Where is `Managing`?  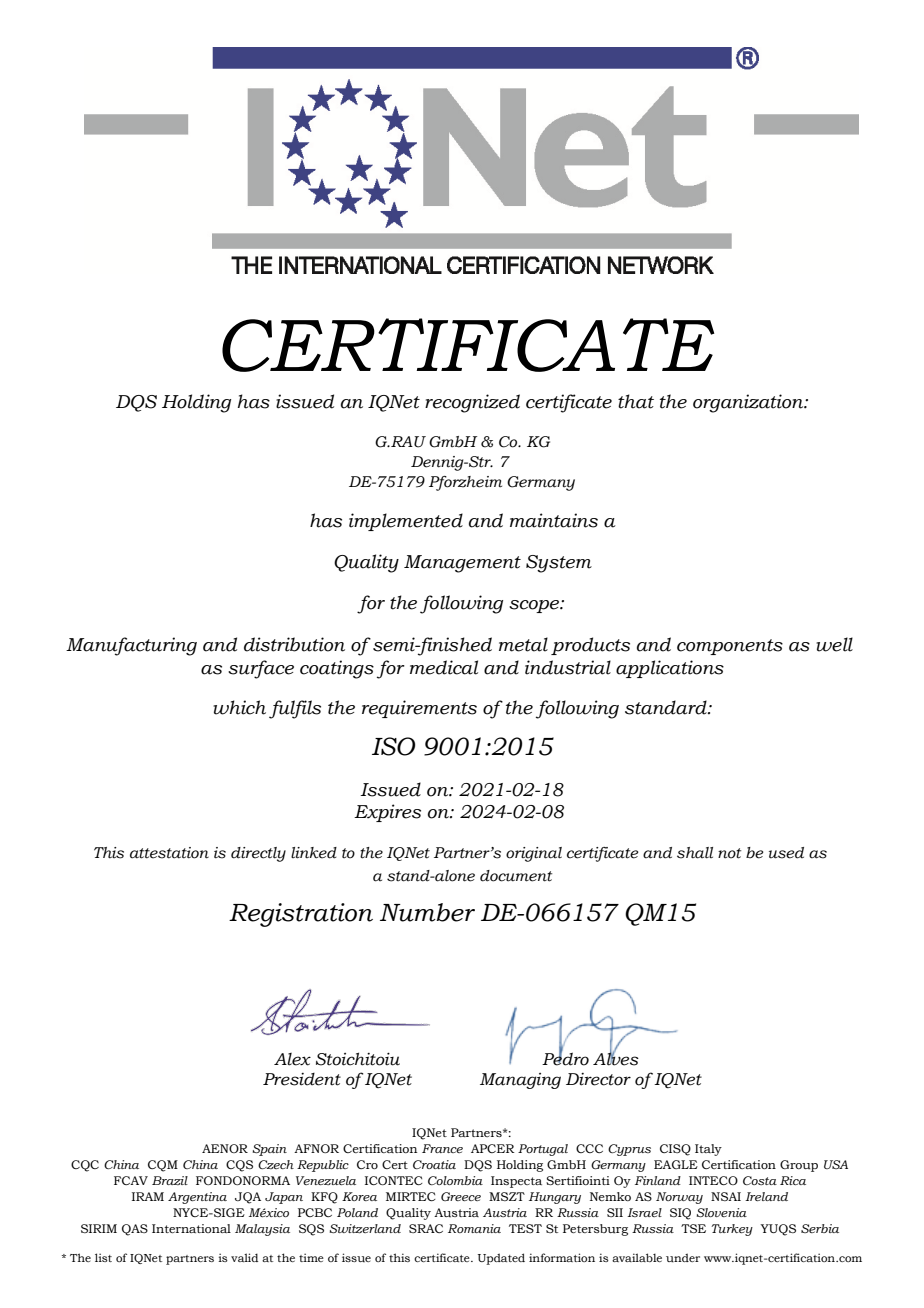
Managing is located at coordinates (520, 1081).
